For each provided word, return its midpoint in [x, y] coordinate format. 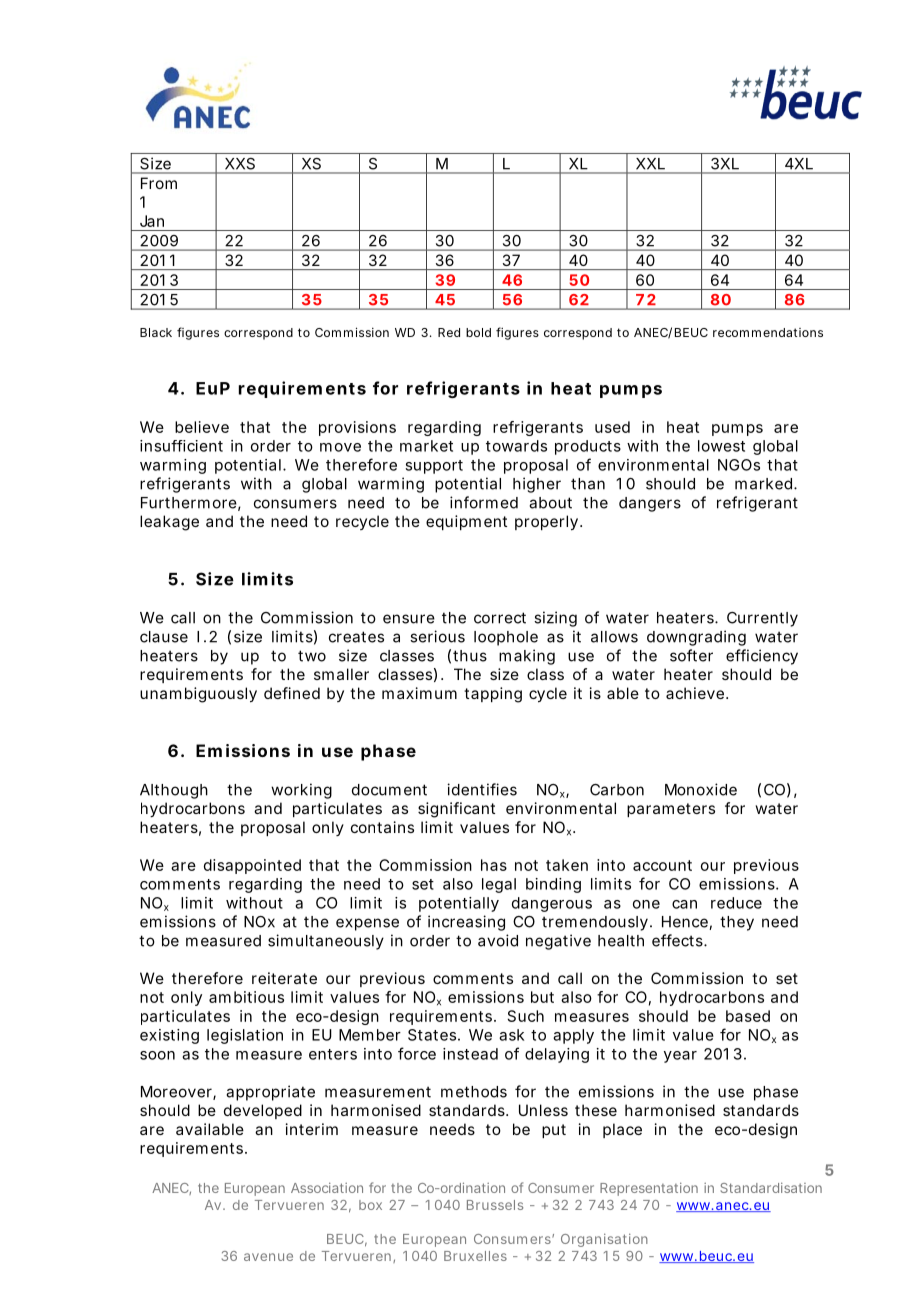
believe [202, 427]
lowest [721, 446]
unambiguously [198, 695]
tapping [493, 695]
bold [478, 332]
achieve [695, 693]
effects [678, 940]
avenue [268, 1257]
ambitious [246, 997]
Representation [649, 1189]
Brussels [495, 1205]
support [434, 467]
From [159, 183]
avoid [498, 940]
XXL [650, 163]
